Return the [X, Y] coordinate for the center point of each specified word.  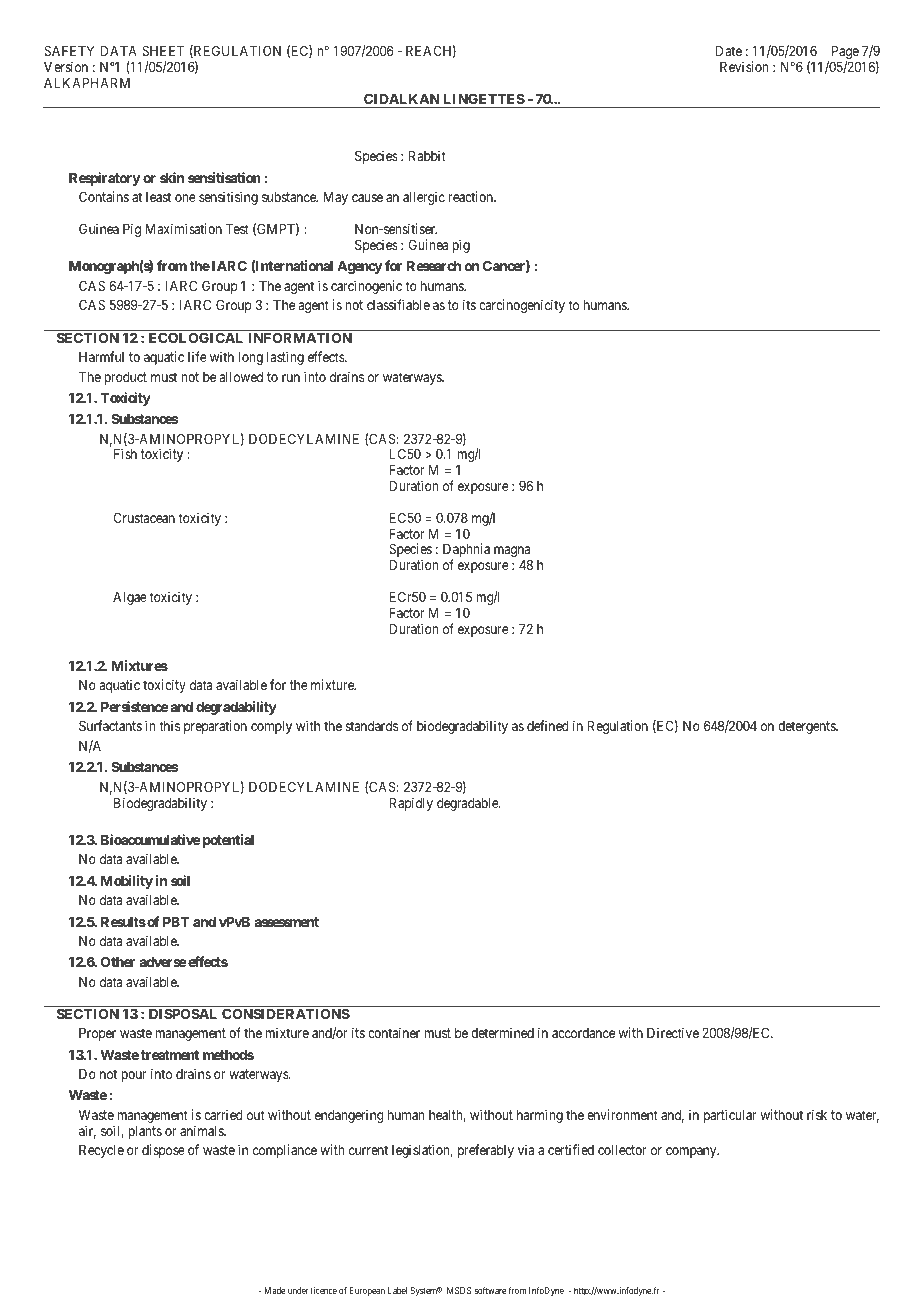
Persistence [135, 706]
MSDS [459, 1290]
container [394, 1032]
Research [434, 266]
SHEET [163, 50]
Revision [744, 66]
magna [512, 553]
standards [371, 726]
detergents [807, 727]
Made [275, 1290]
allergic [424, 198]
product [125, 378]
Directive [673, 1032]
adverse [163, 962]
